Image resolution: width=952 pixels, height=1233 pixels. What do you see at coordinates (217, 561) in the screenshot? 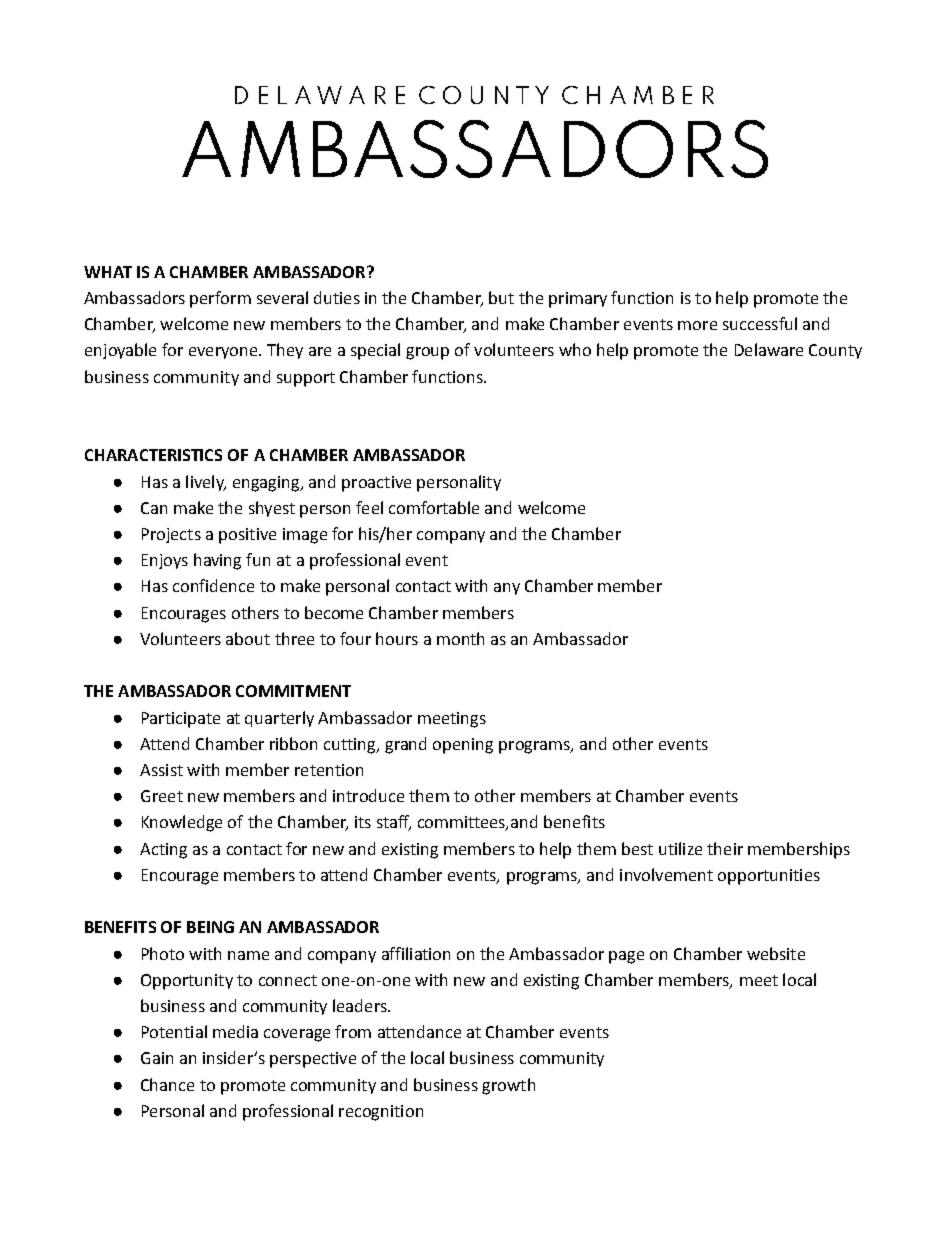
I see `having` at bounding box center [217, 561].
